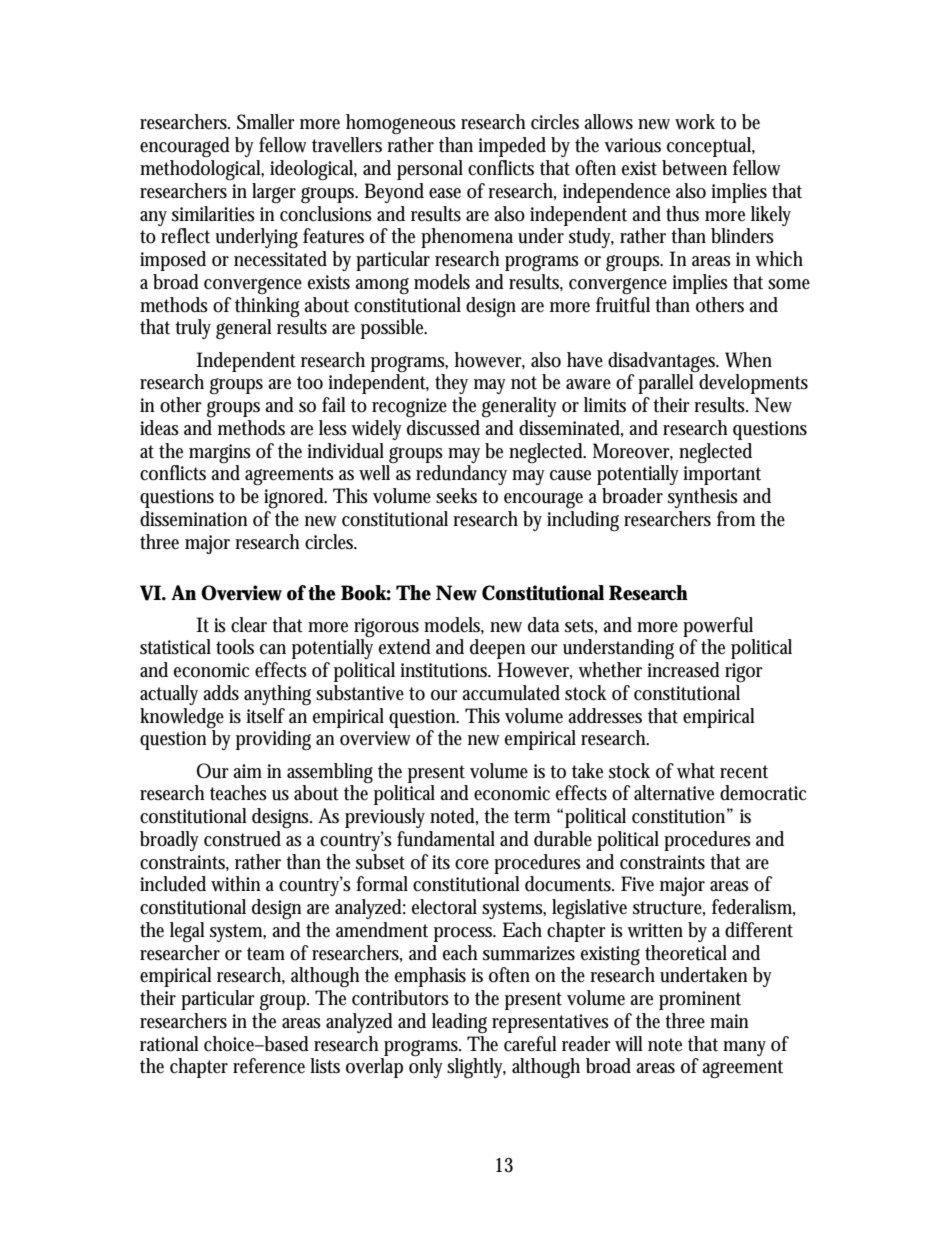  Describe the element at coordinates (443, 428) in the screenshot. I see `discussed` at that location.
